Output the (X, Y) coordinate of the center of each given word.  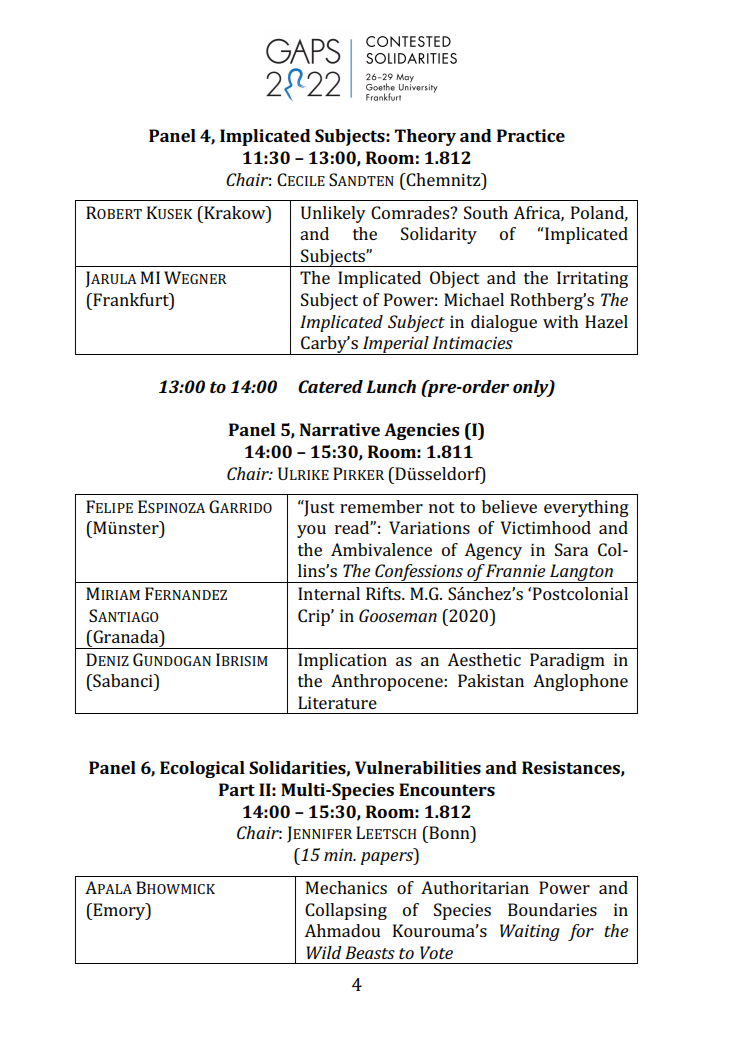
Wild (324, 952)
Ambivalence (381, 549)
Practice (531, 135)
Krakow (235, 212)
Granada (126, 636)
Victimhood (546, 527)
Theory (425, 137)
